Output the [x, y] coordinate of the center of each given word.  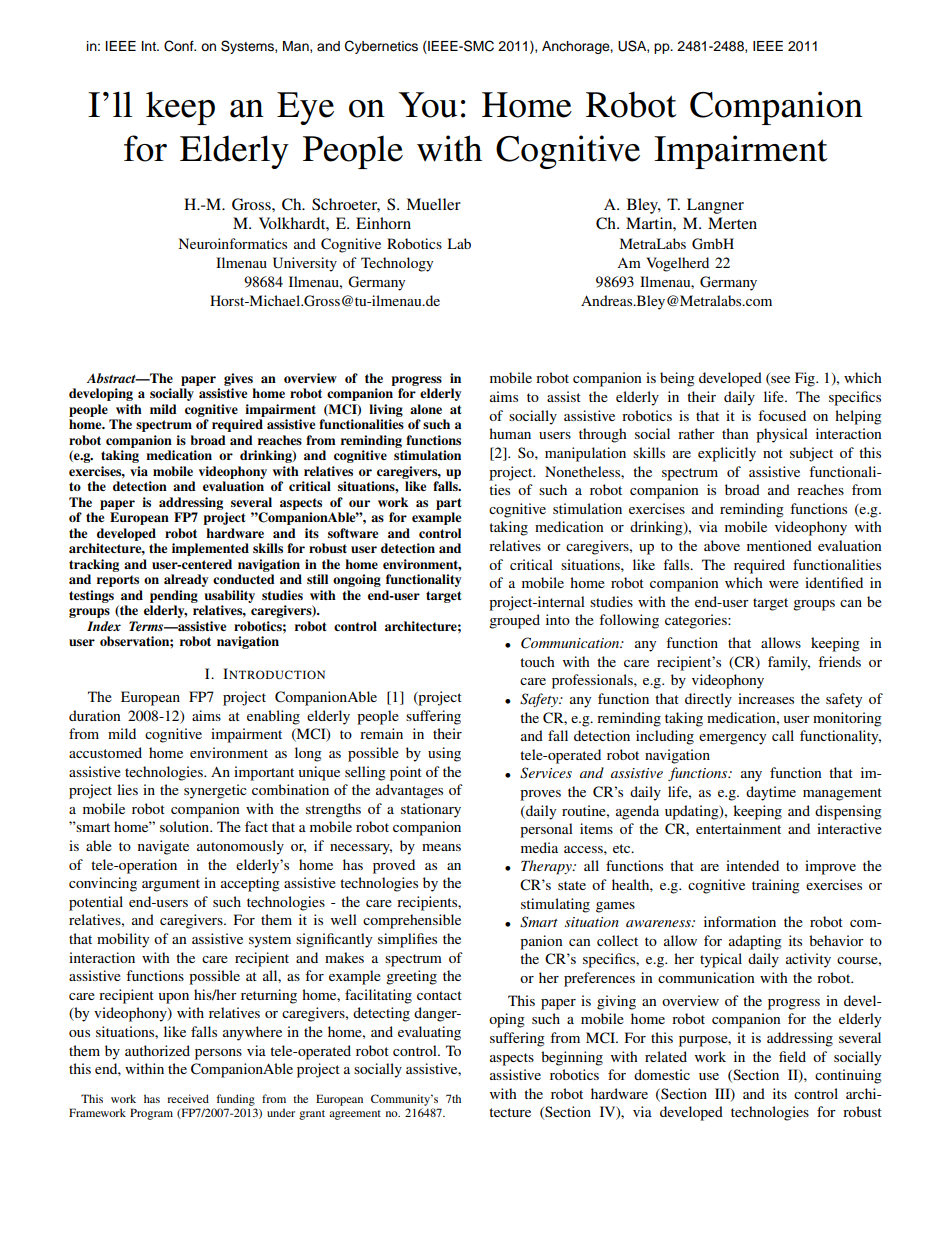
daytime [771, 793]
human [510, 433]
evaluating [429, 1033]
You [428, 105]
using [444, 754]
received [188, 1098]
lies [127, 789]
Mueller [433, 204]
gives [238, 379]
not [773, 453]
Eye [305, 108]
